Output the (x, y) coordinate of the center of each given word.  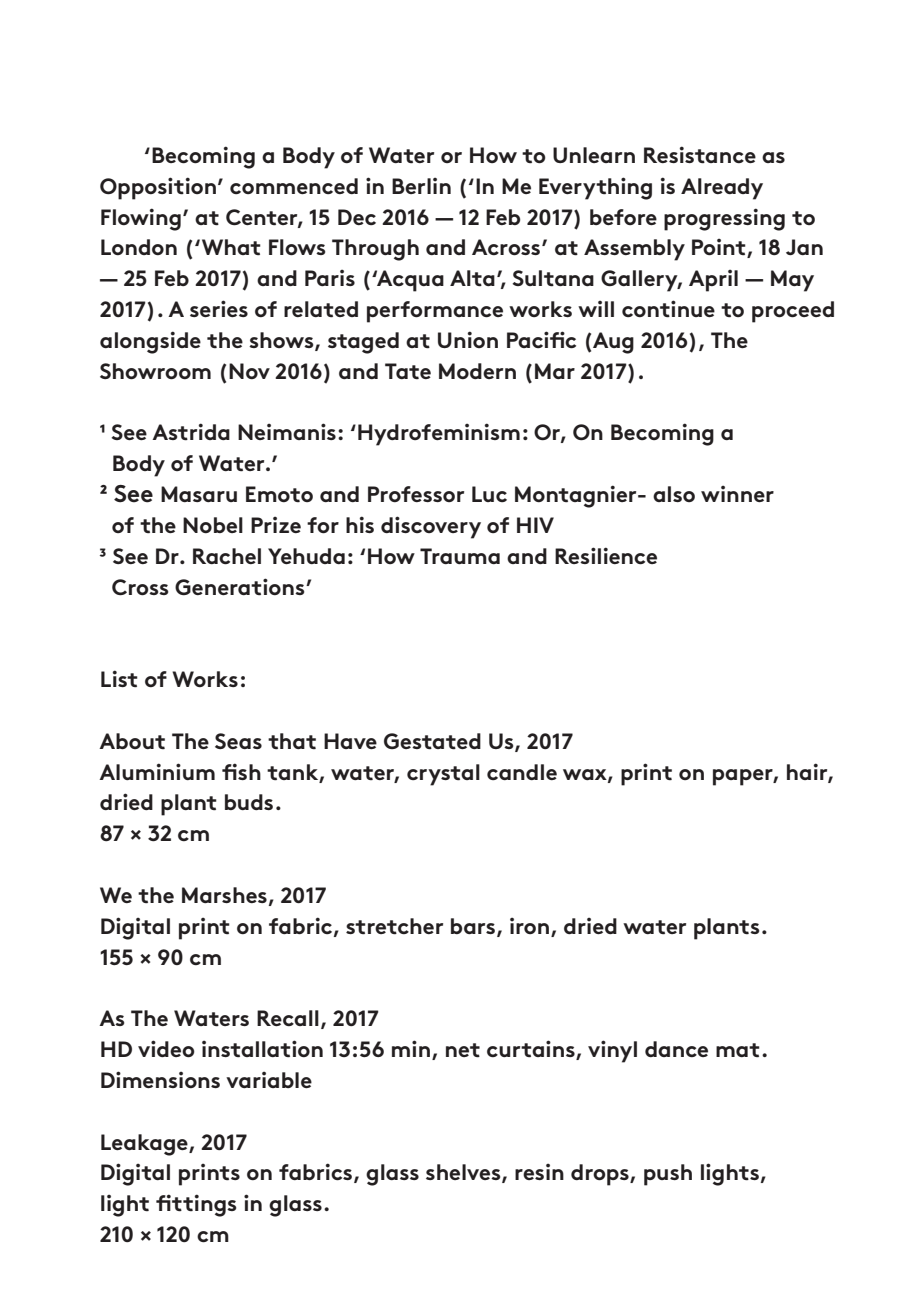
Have (350, 741)
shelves (464, 1173)
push (668, 1175)
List (119, 679)
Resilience (606, 556)
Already (722, 189)
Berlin (421, 186)
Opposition (158, 188)
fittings (196, 1205)
